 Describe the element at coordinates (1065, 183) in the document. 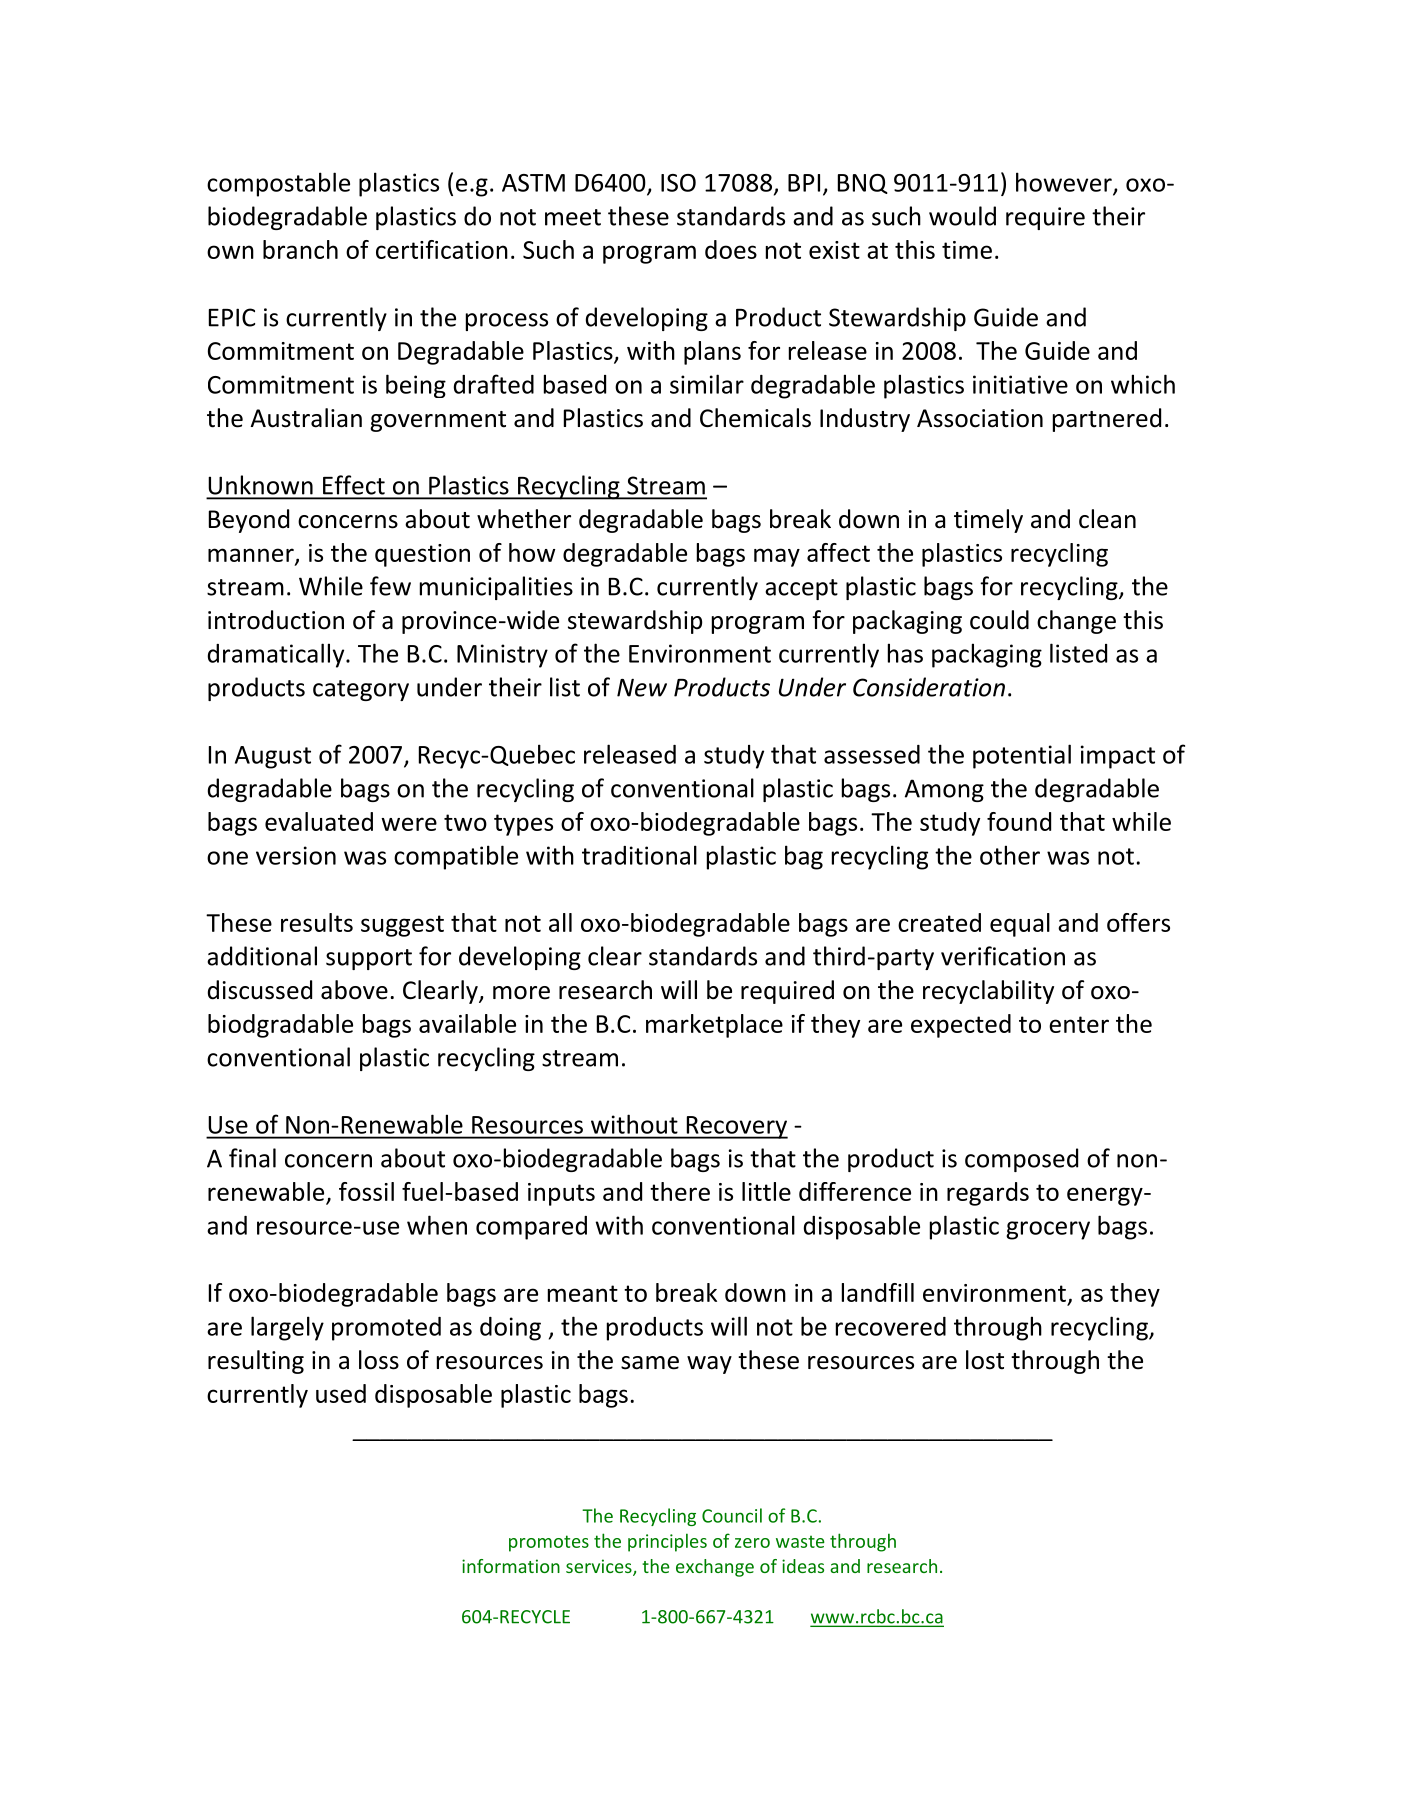

I see `however` at that location.
